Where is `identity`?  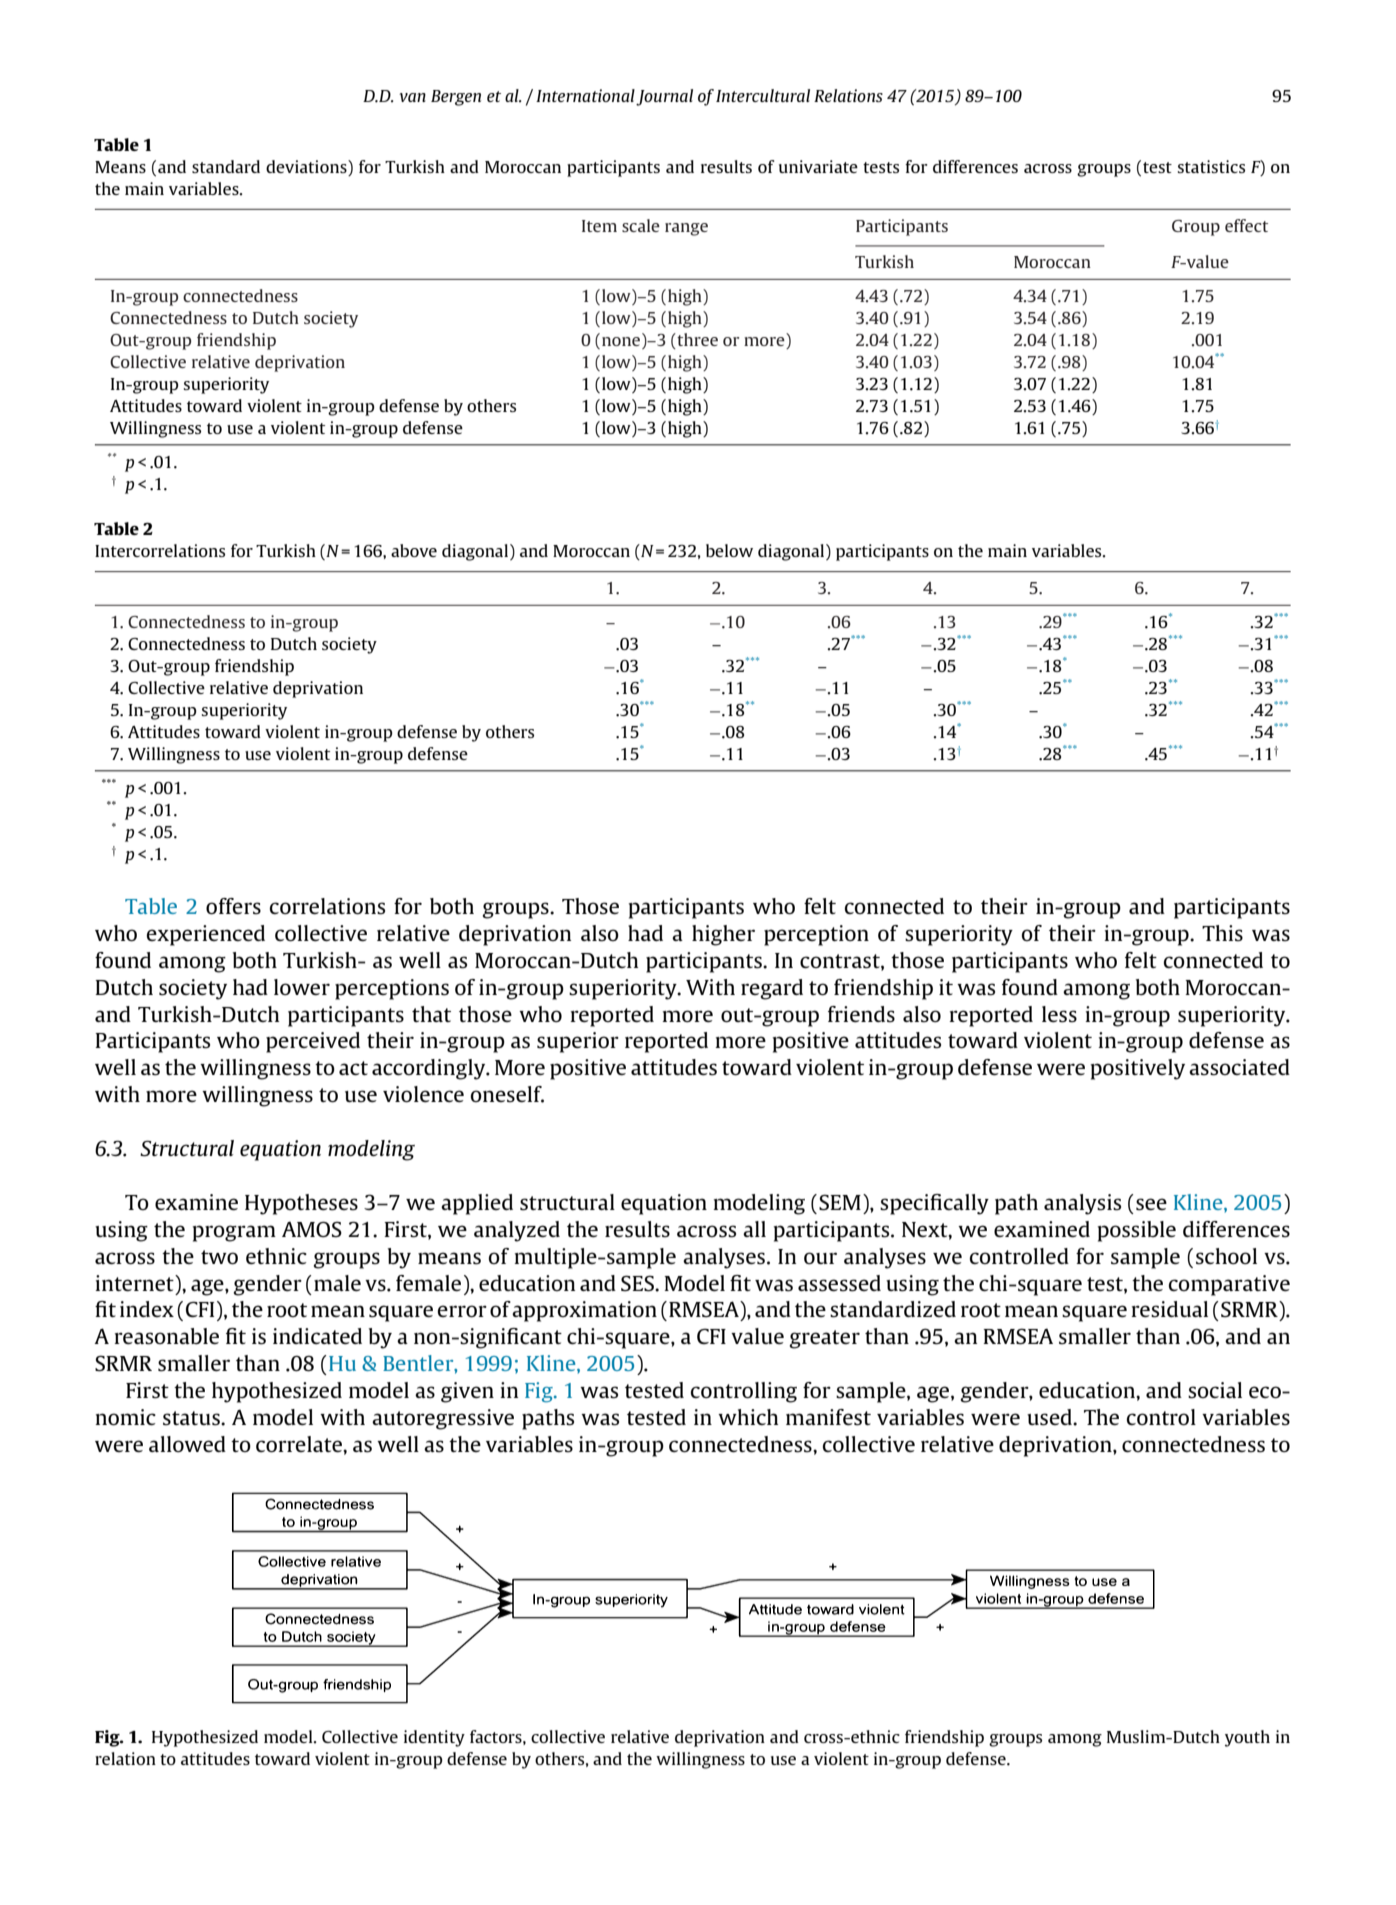
identity is located at coordinates (434, 1738).
